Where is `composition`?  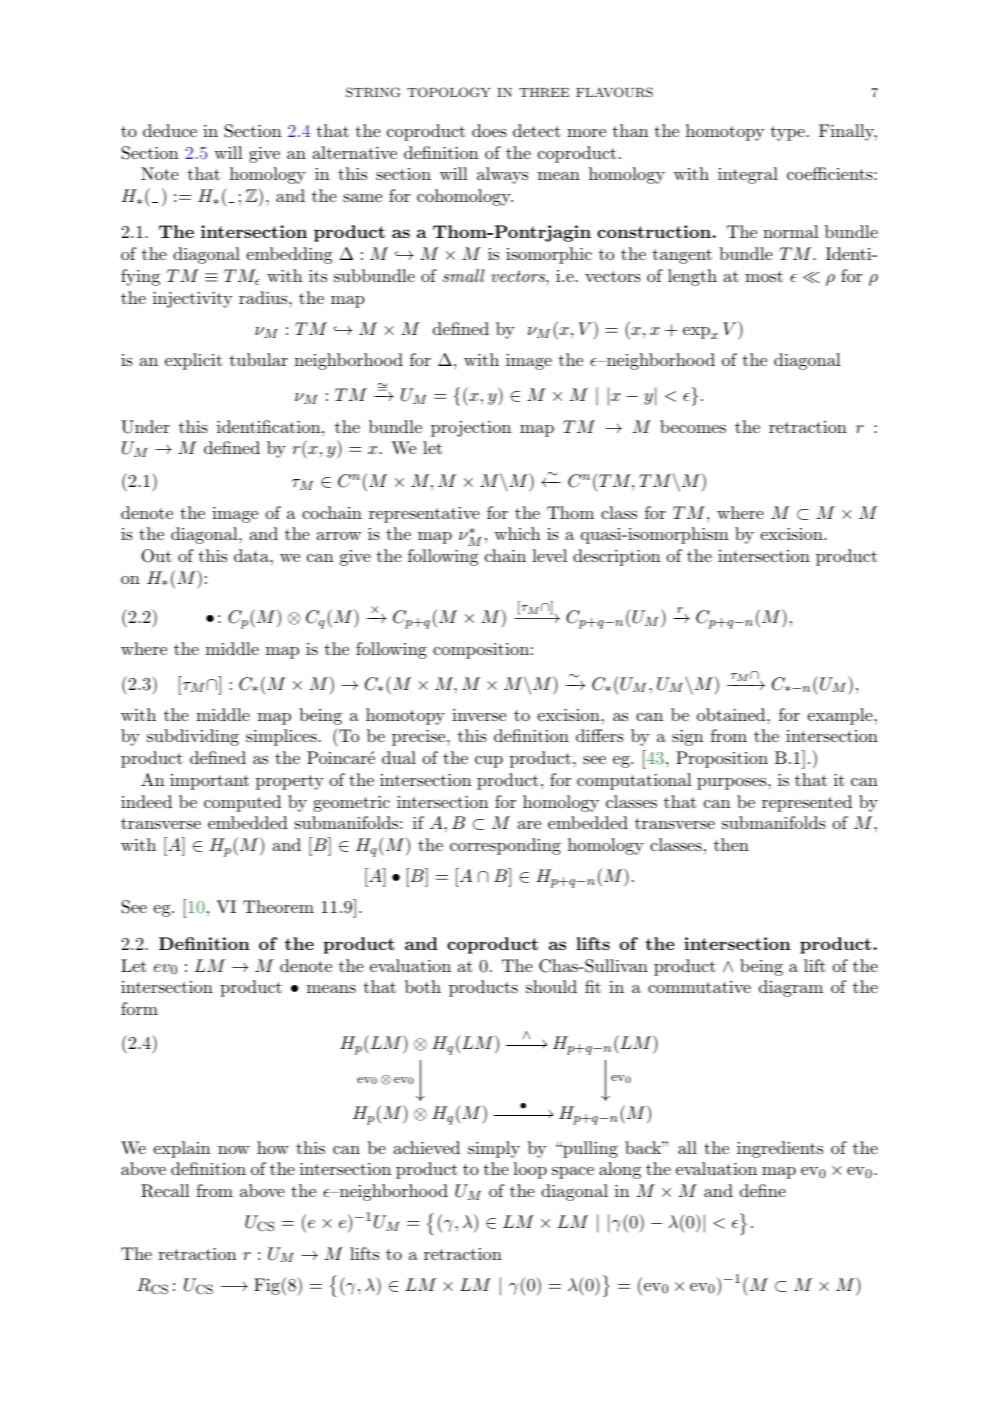 composition is located at coordinates (481, 651).
